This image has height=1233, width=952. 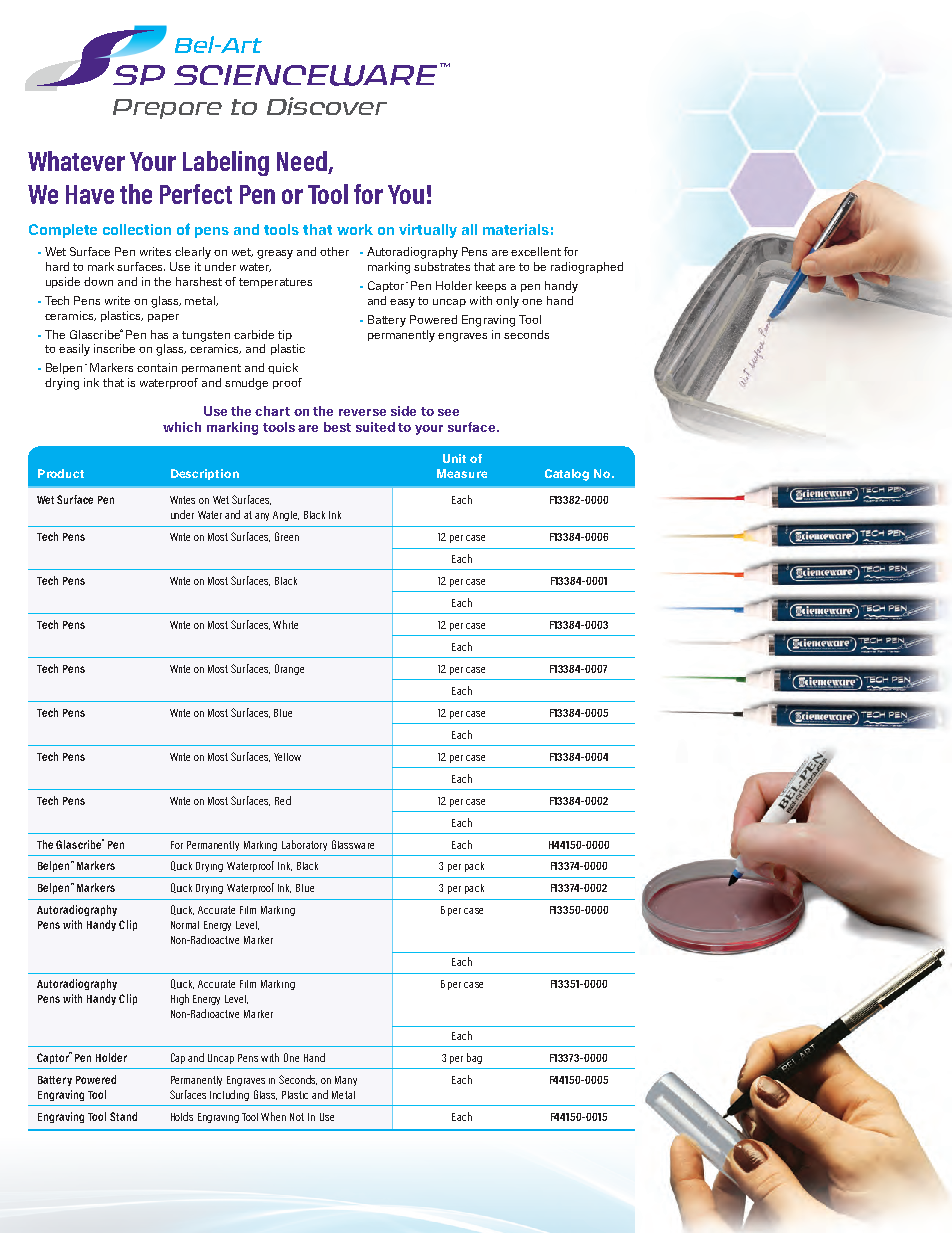 What do you see at coordinates (448, 412) in the image?
I see `see` at bounding box center [448, 412].
